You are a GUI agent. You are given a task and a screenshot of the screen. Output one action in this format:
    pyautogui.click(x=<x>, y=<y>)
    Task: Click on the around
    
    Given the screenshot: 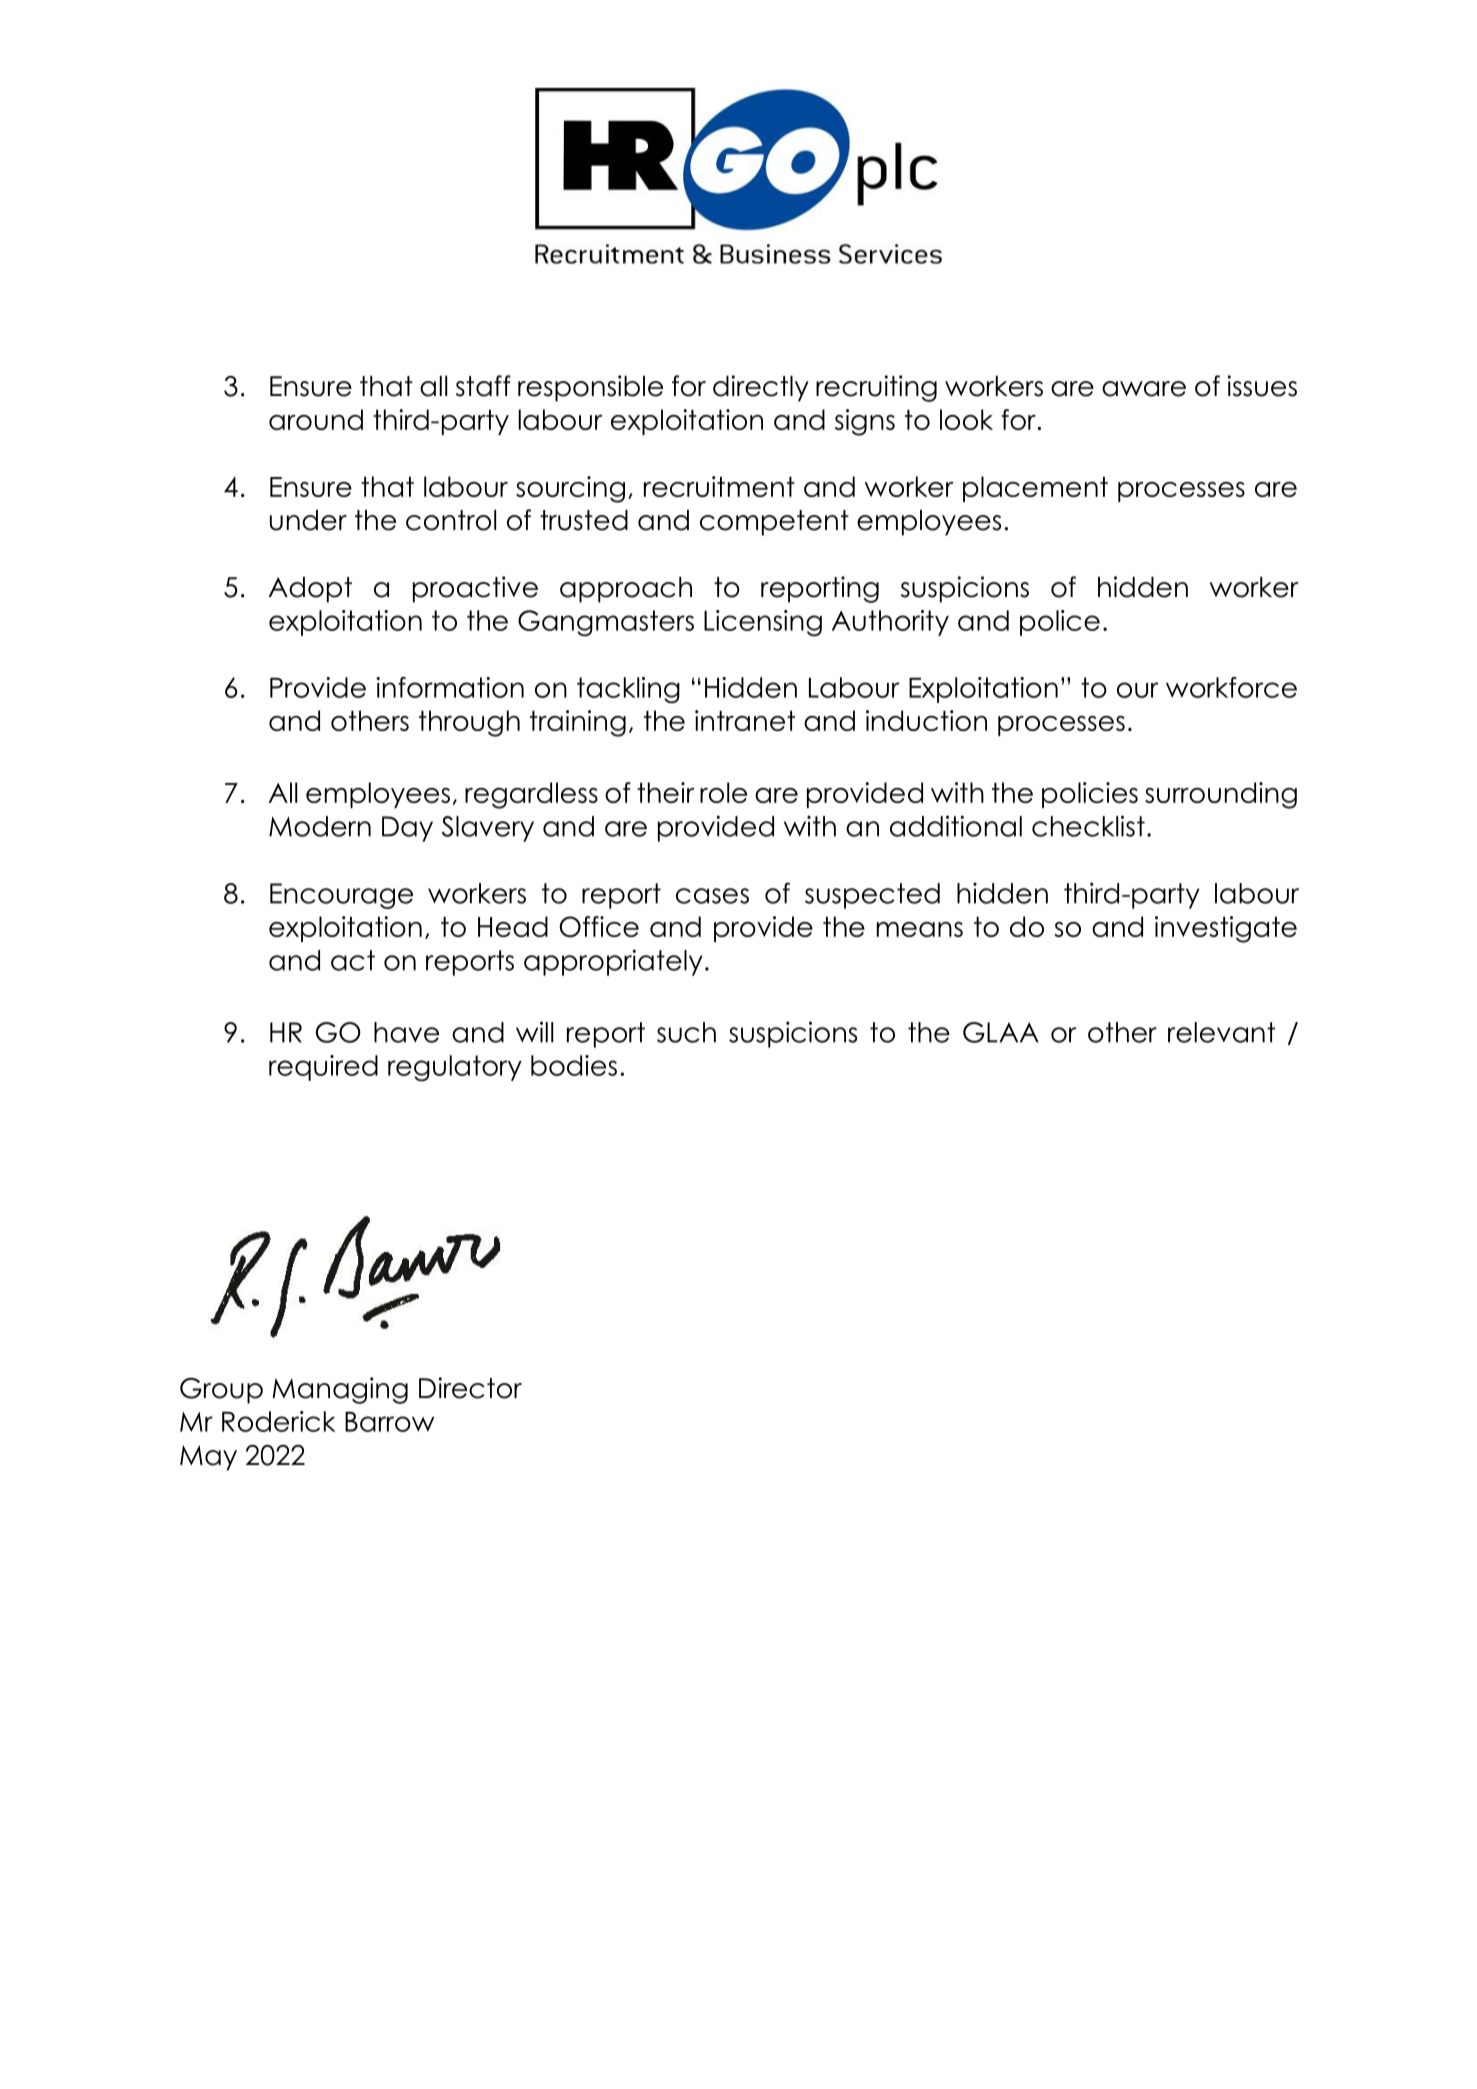 What is the action you would take?
    pyautogui.click(x=316, y=419)
